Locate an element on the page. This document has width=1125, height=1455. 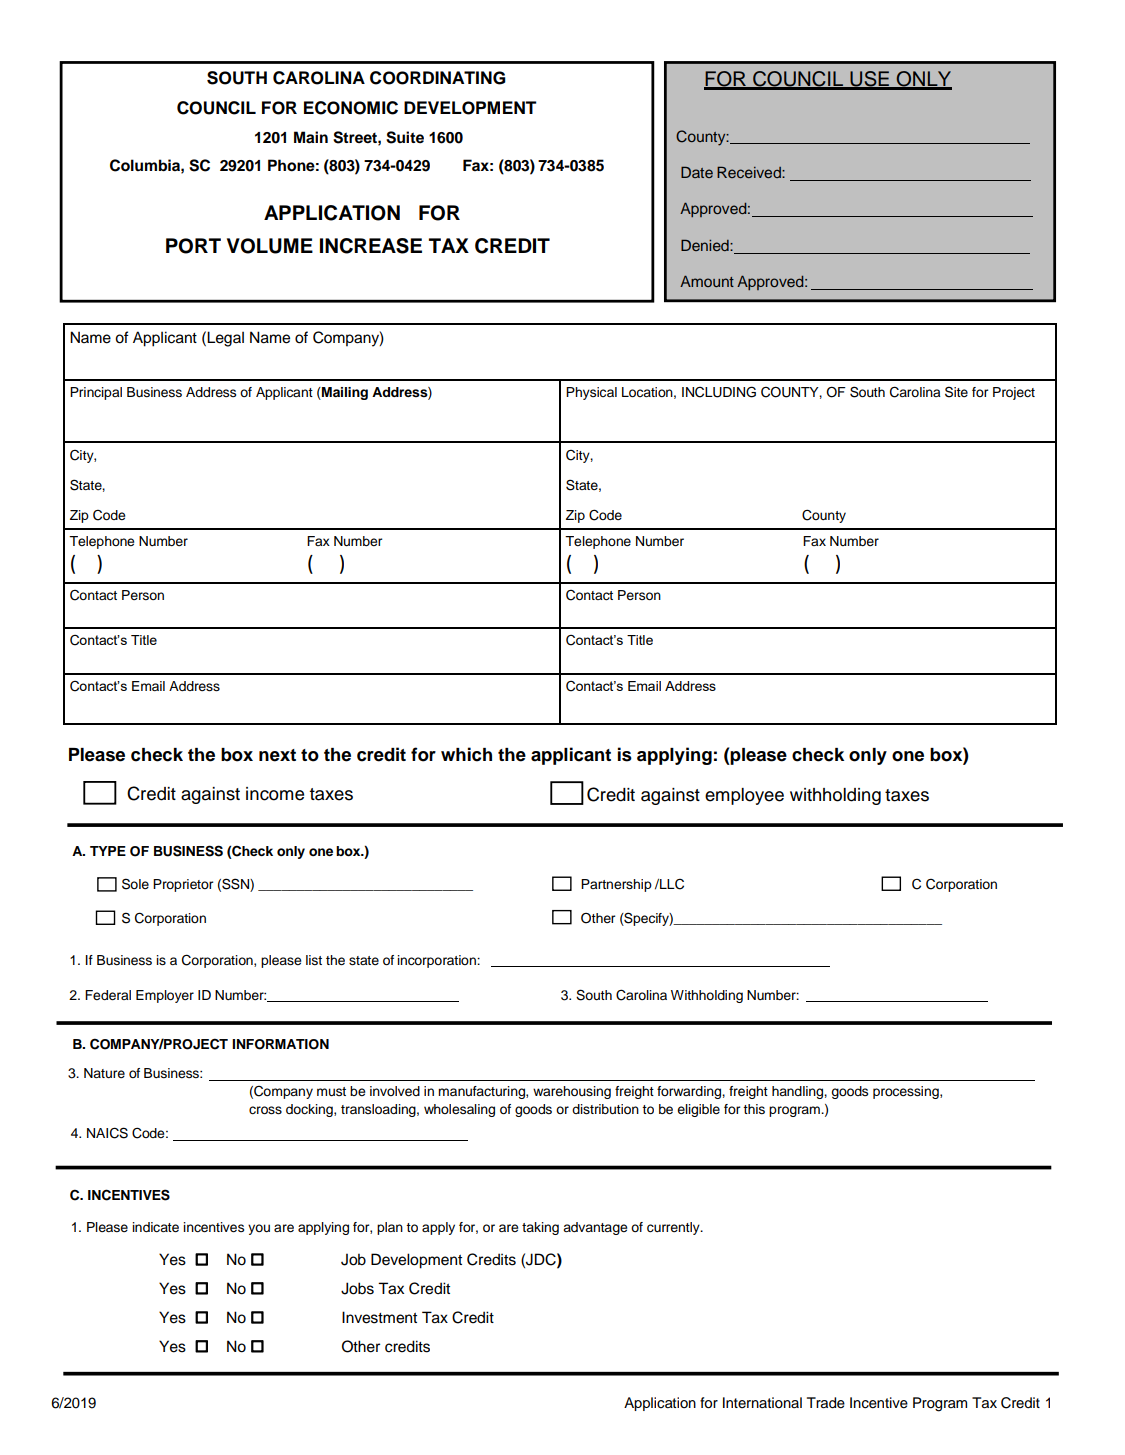
next is located at coordinates (277, 755).
